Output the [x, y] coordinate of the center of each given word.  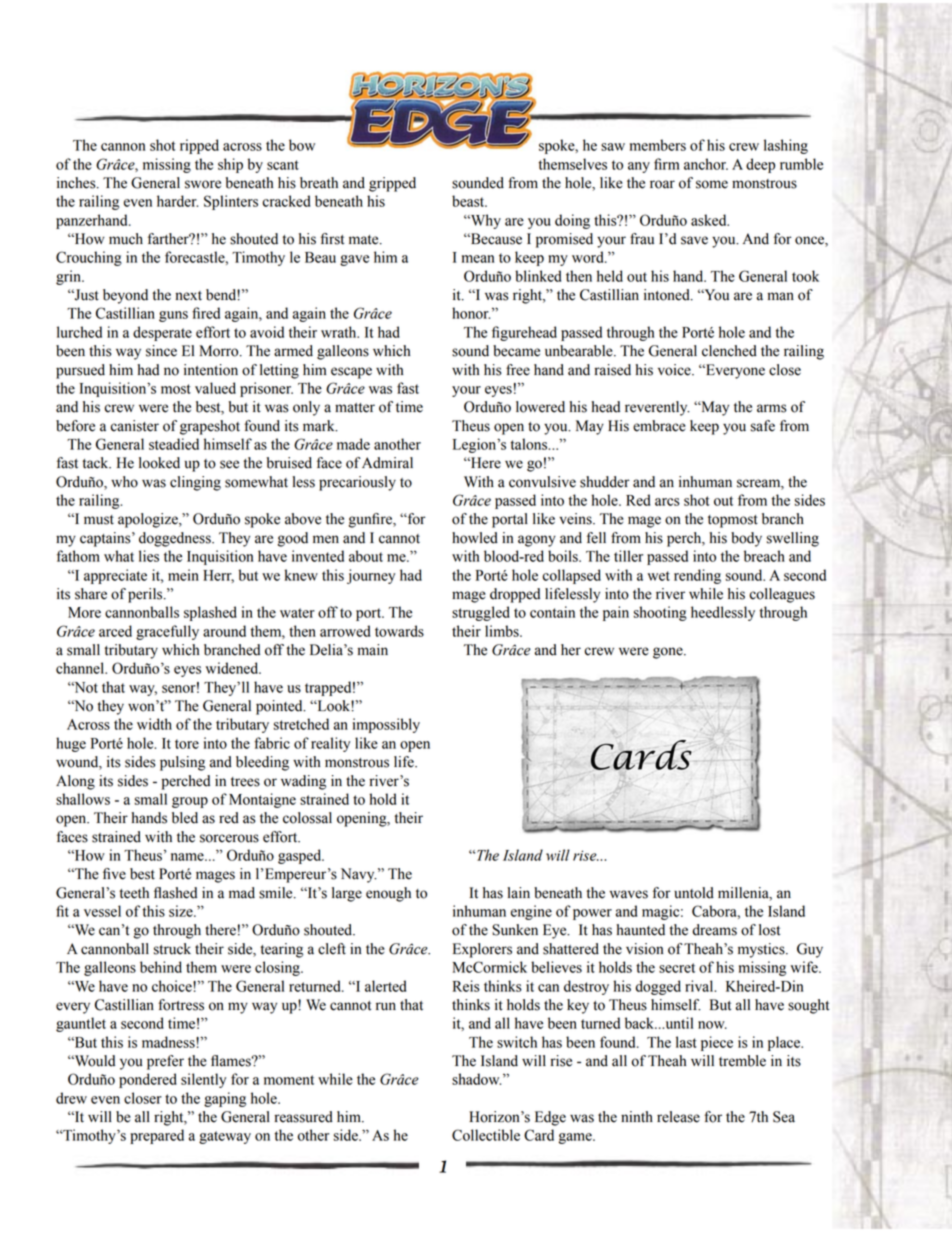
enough [388, 894]
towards [399, 631]
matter [355, 408]
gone [669, 653]
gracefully [167, 632]
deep [760, 165]
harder [177, 201]
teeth [134, 893]
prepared [157, 1136]
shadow [476, 1079]
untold [694, 893]
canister [134, 426]
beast [469, 201]
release [678, 1117]
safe [763, 426]
